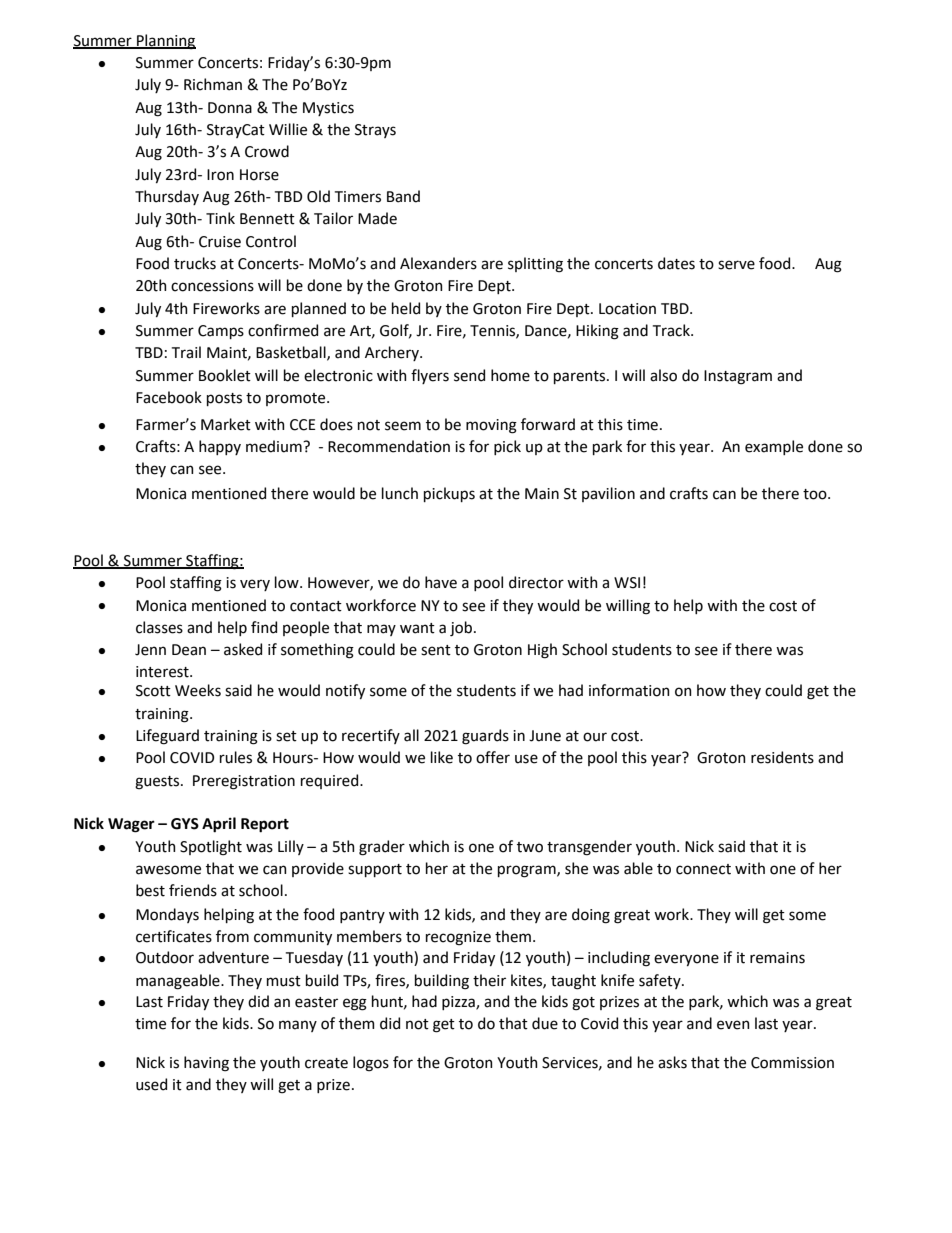  I want to click on residents, so click(782, 757).
